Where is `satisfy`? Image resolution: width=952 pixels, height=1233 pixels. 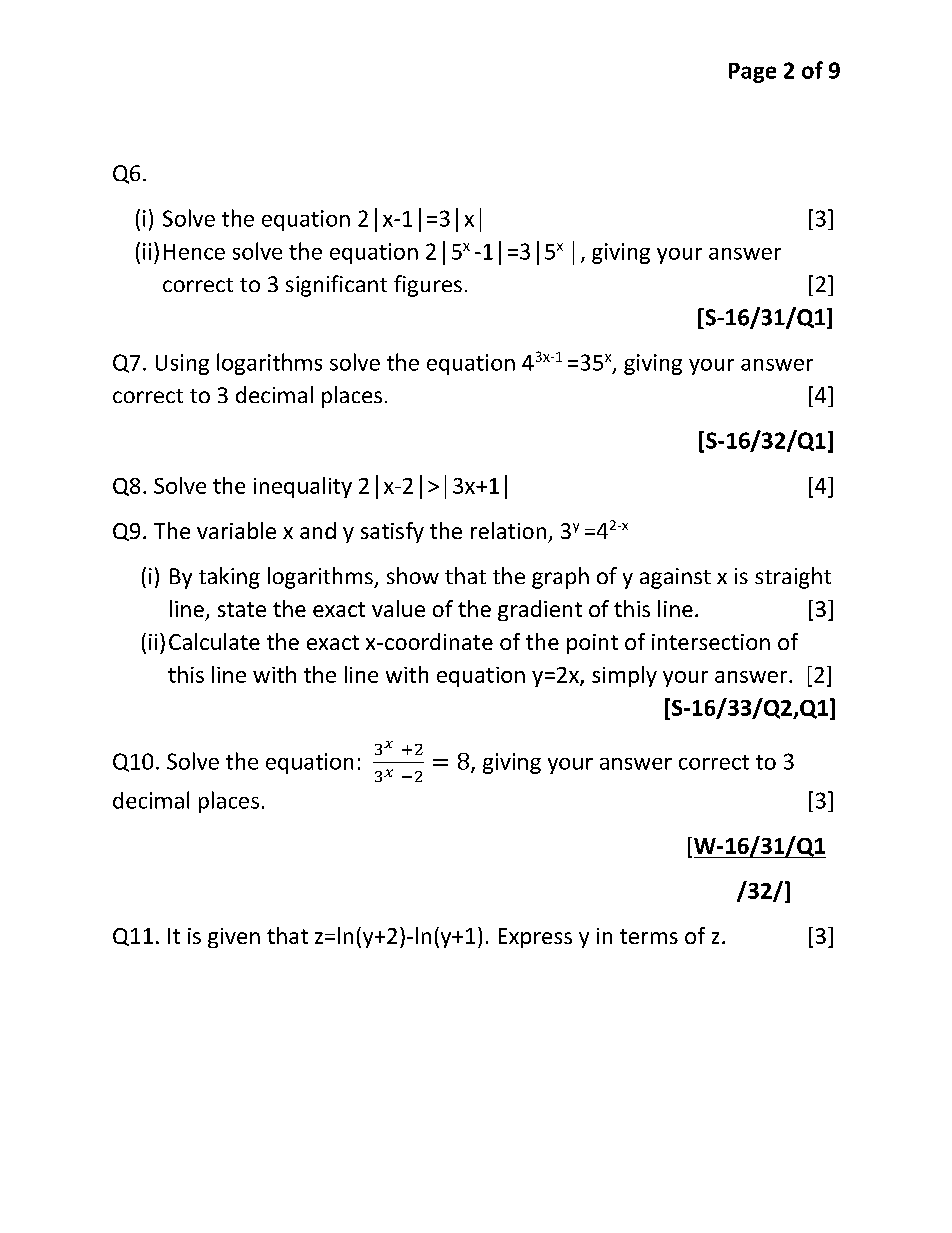 satisfy is located at coordinates (392, 532).
